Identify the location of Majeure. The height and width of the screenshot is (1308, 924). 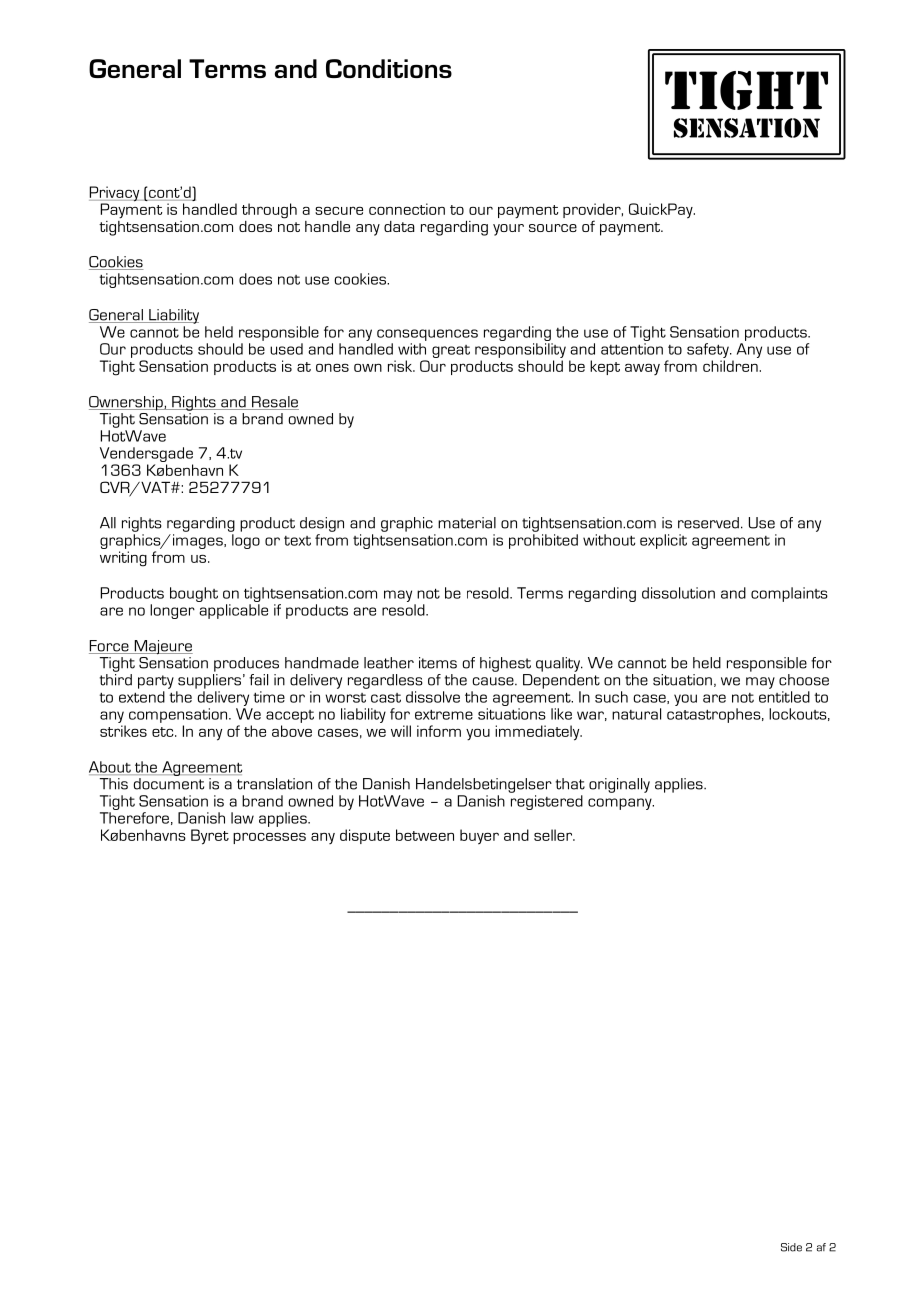
(162, 647).
